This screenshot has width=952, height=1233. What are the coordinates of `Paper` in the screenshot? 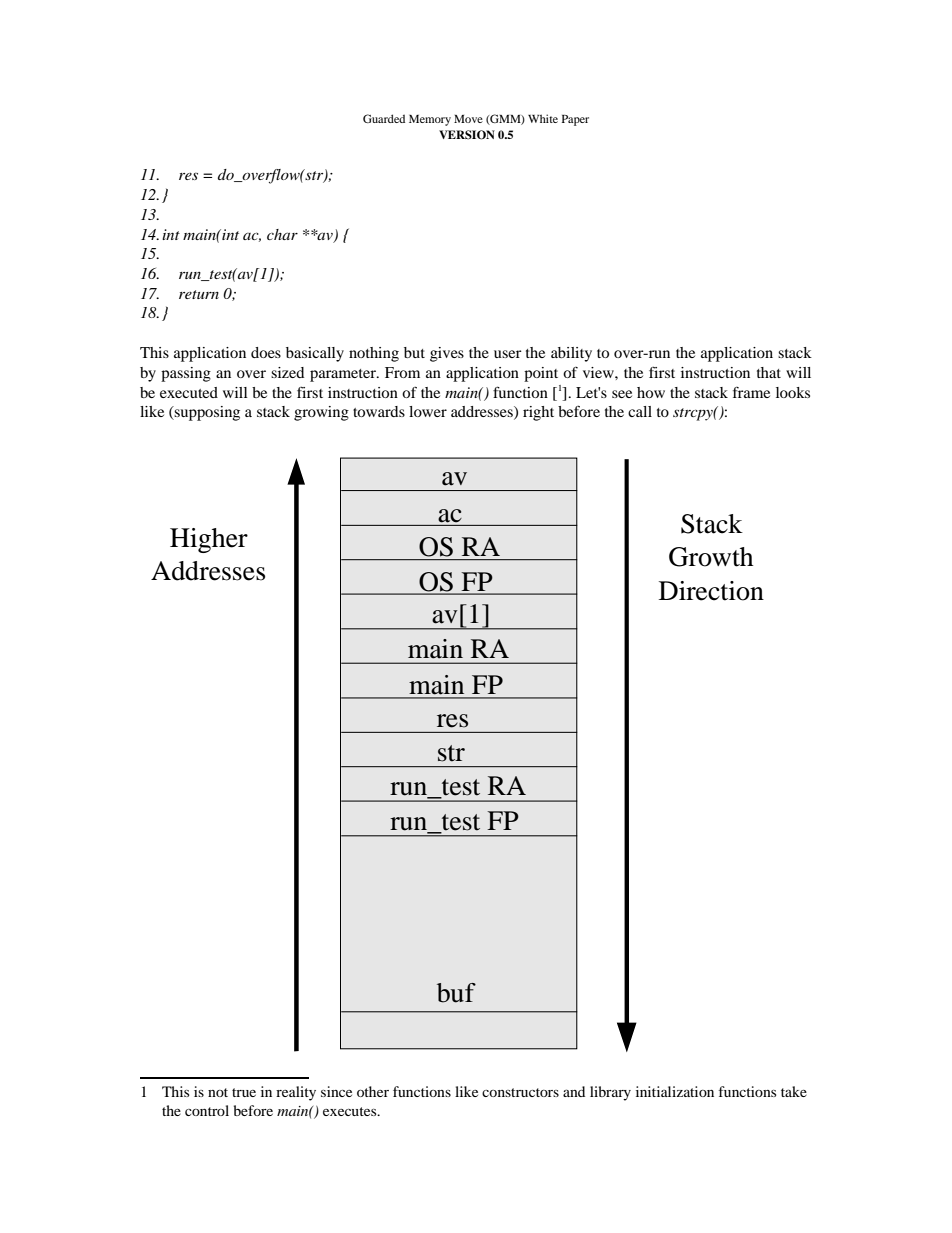 It's located at (575, 120).
